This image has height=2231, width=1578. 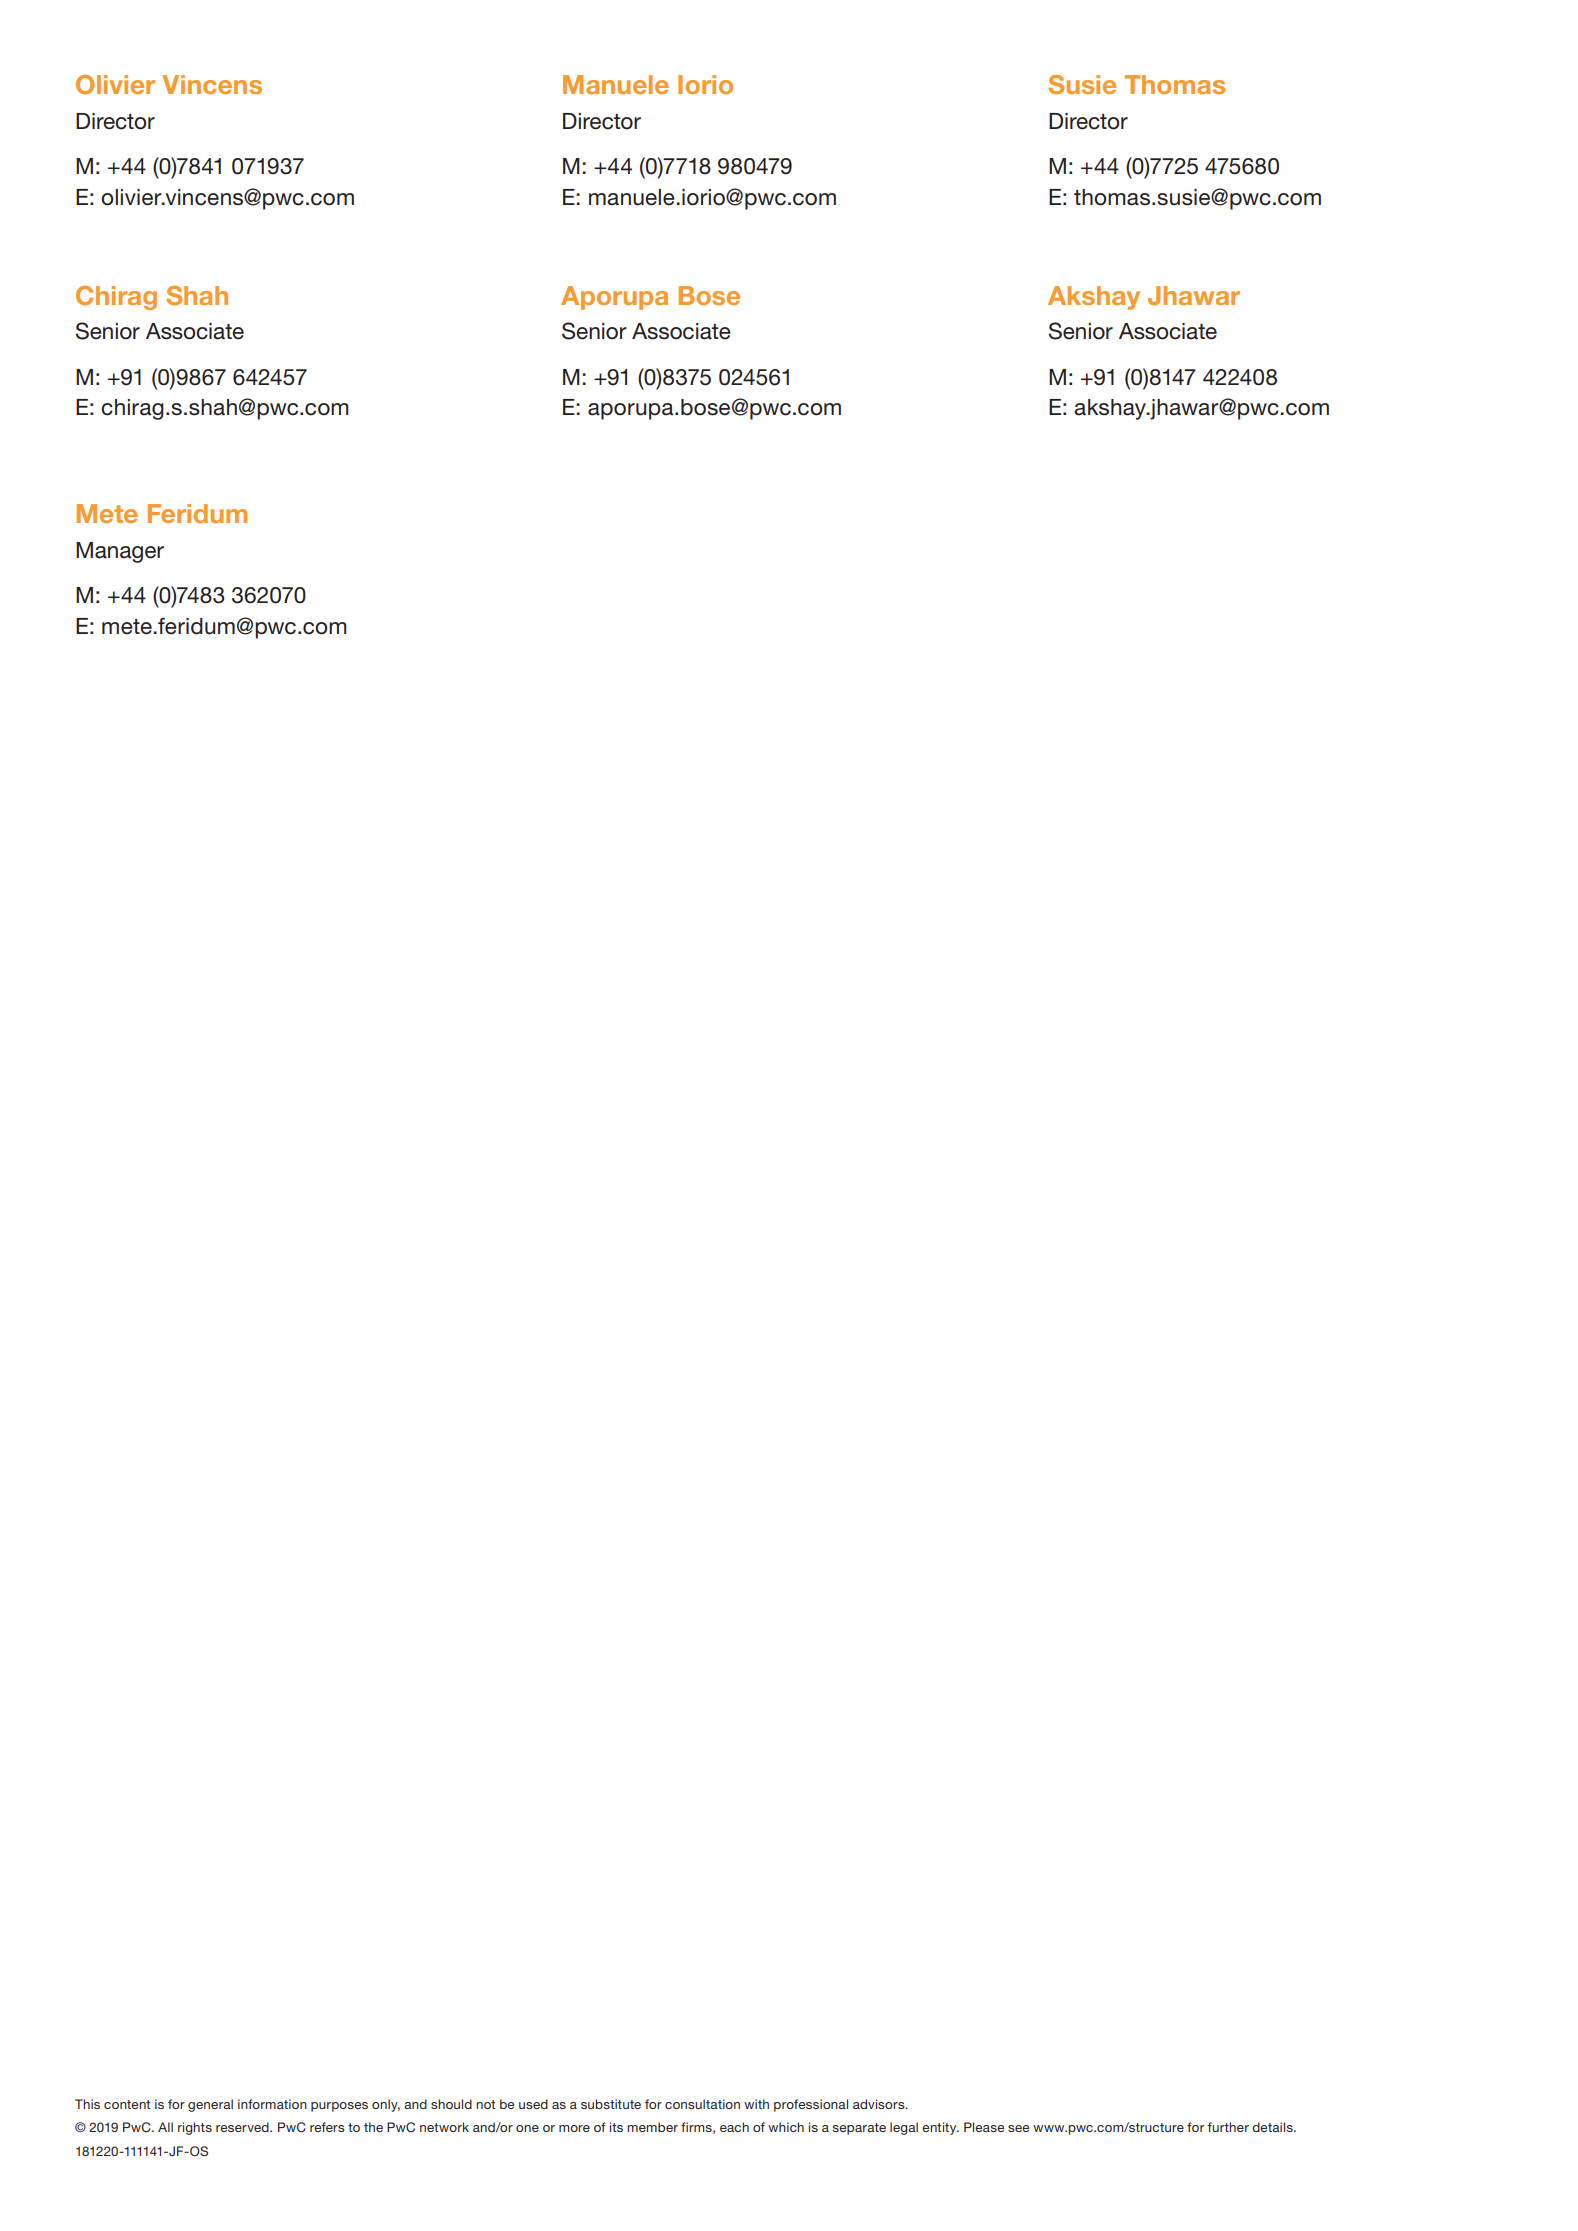 What do you see at coordinates (120, 552) in the image?
I see `Manager` at bounding box center [120, 552].
